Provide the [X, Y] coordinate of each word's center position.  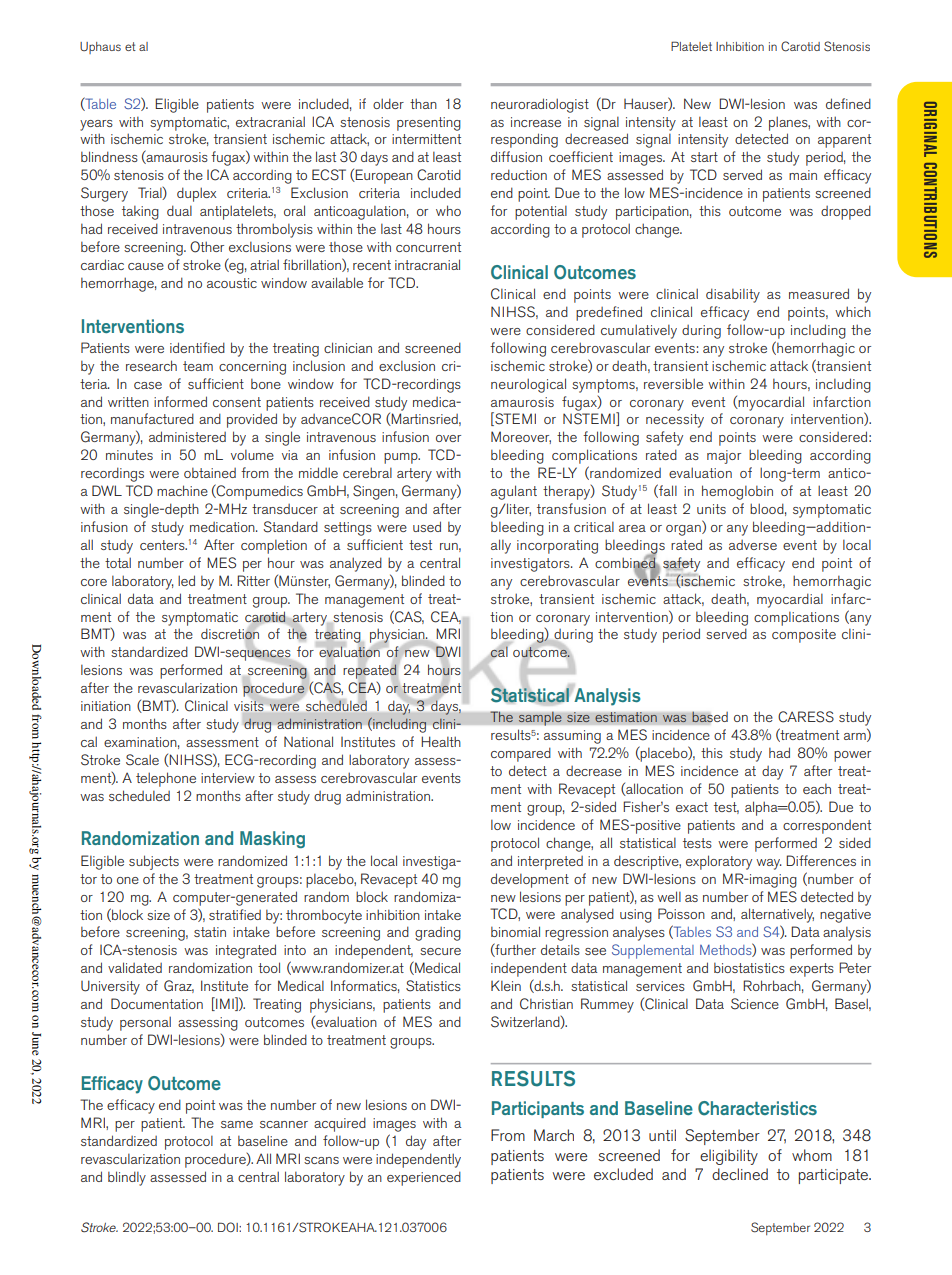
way [769, 864]
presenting [429, 124]
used [427, 526]
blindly [127, 1178]
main [803, 175]
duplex [196, 194]
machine [182, 490]
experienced [424, 1178]
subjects [154, 862]
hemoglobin [737, 492]
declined [740, 1174]
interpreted [550, 863]
